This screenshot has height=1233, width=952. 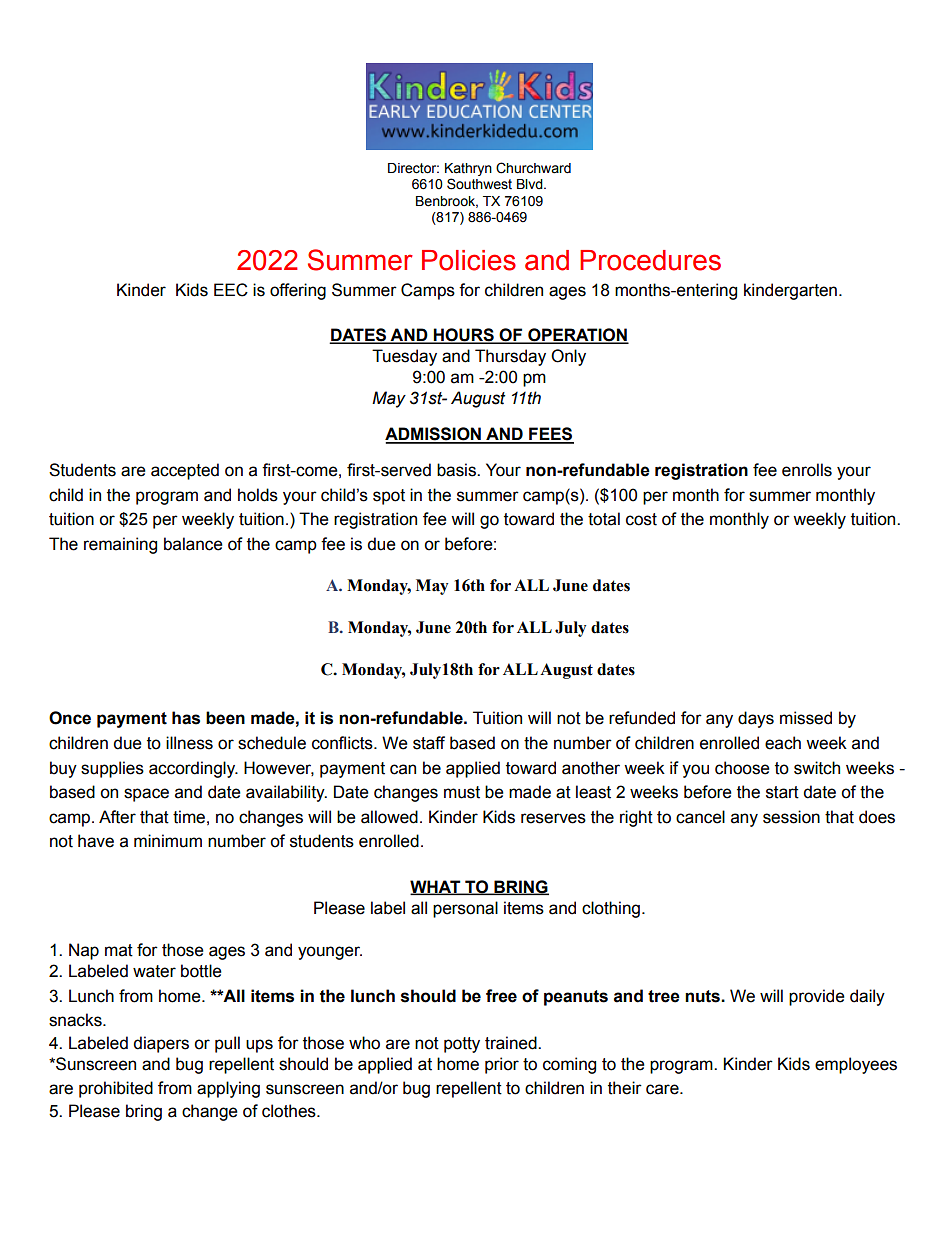 I want to click on Southwest, so click(x=479, y=184).
